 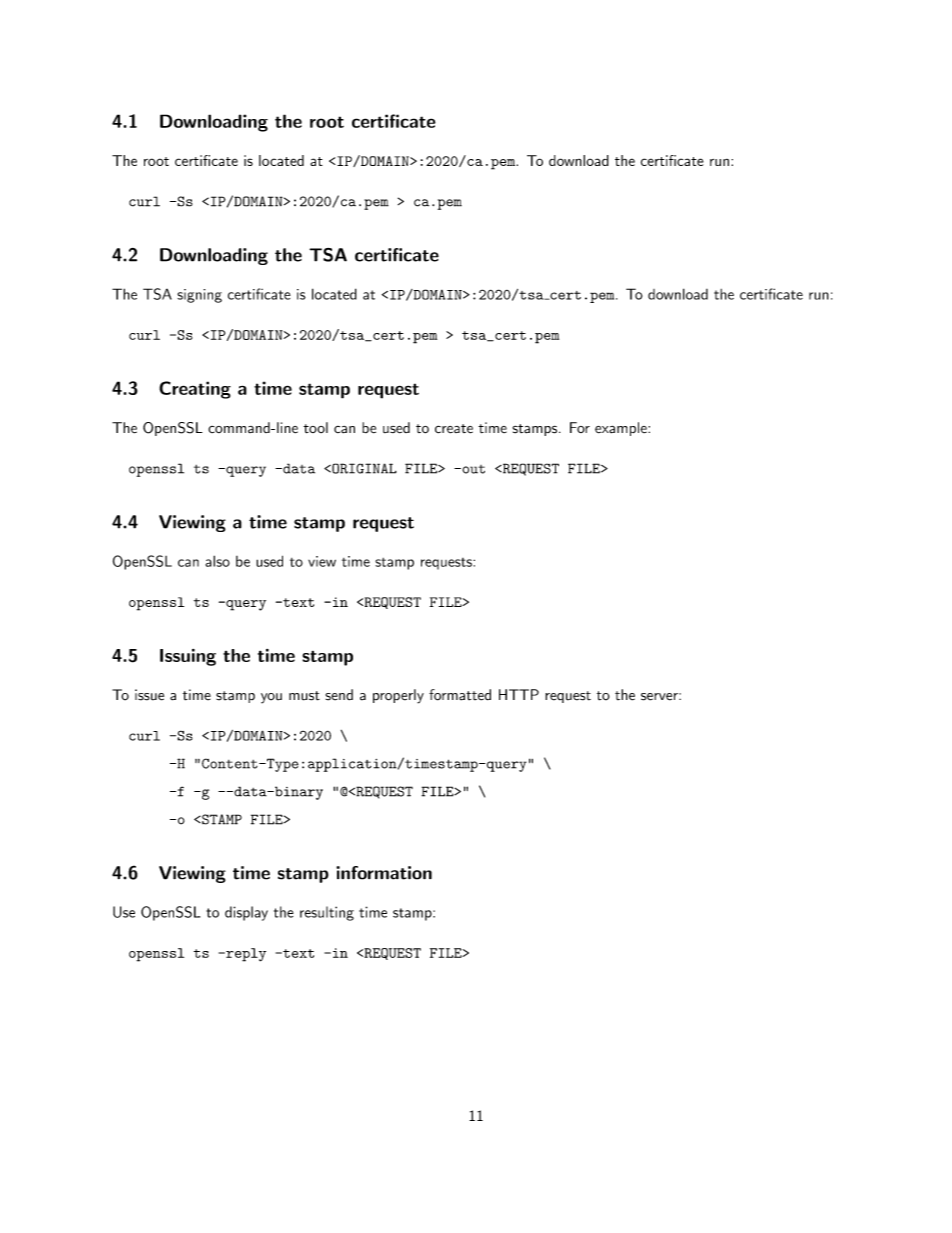 What do you see at coordinates (199, 296) in the page?
I see `signing` at bounding box center [199, 296].
